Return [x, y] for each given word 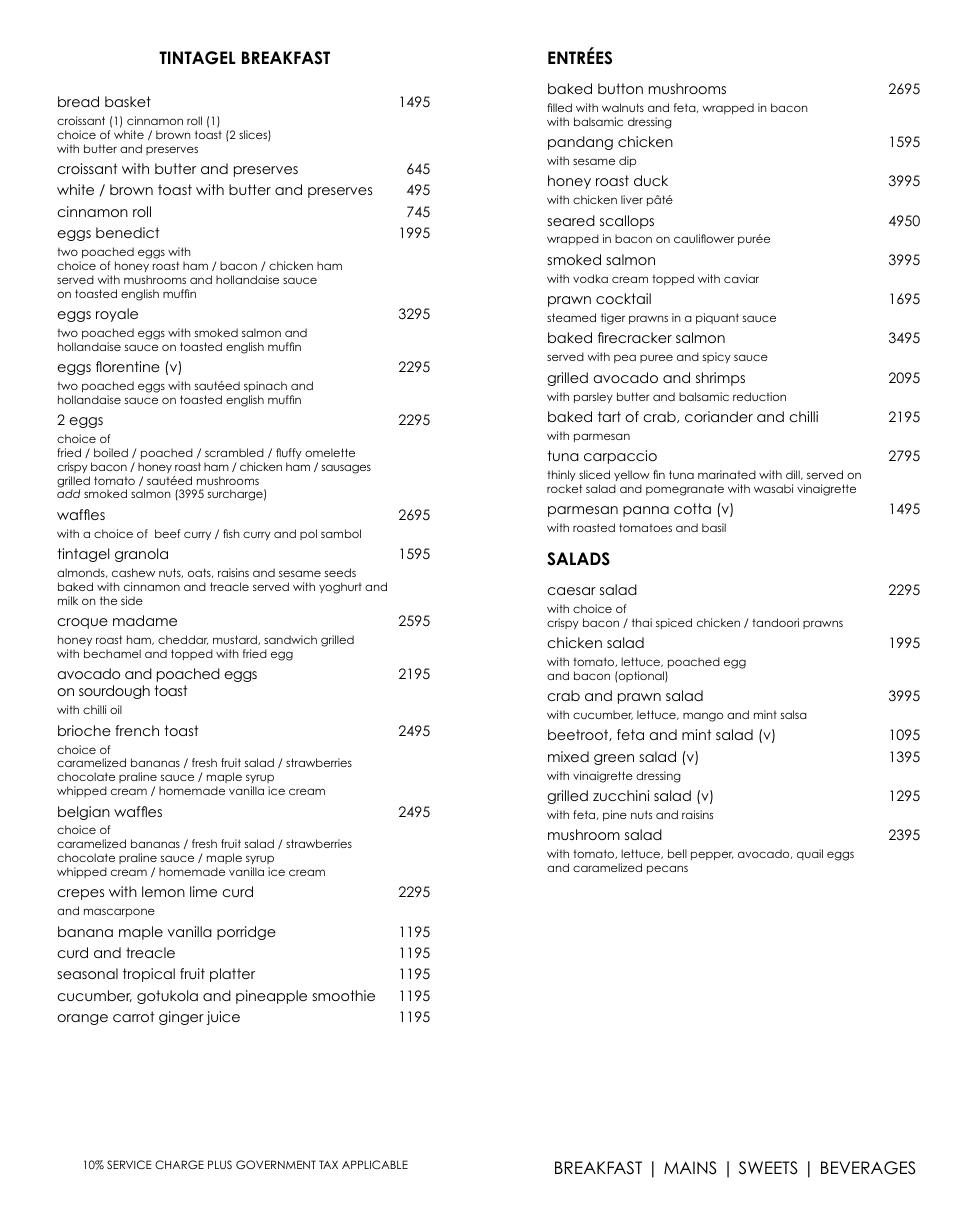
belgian [84, 813]
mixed [568, 756]
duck [651, 180]
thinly [561, 476]
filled [559, 107]
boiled [111, 452]
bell [677, 853]
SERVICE [129, 1164]
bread [78, 101]
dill [794, 475]
